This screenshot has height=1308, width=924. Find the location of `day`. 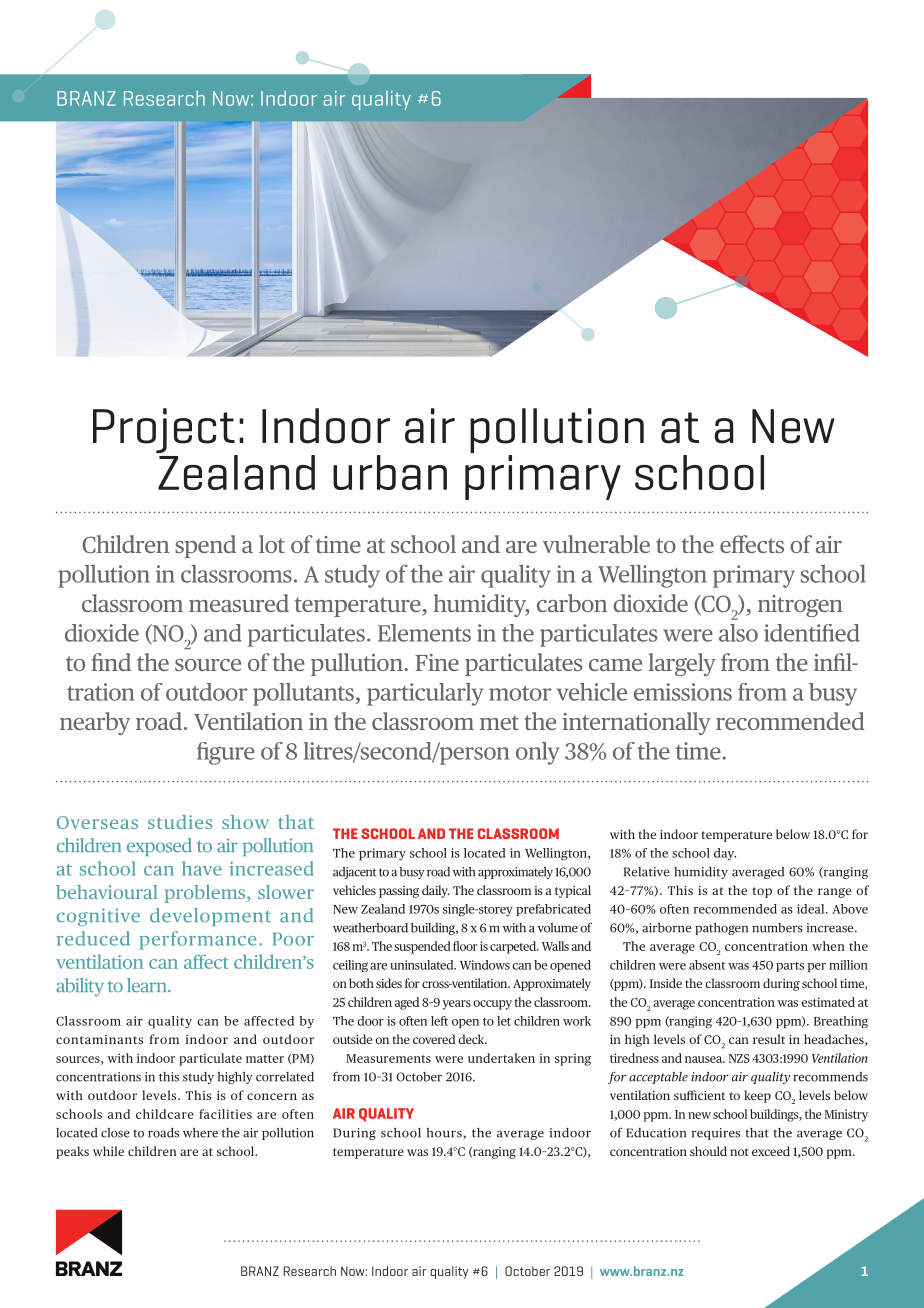

day is located at coordinates (725, 854).
